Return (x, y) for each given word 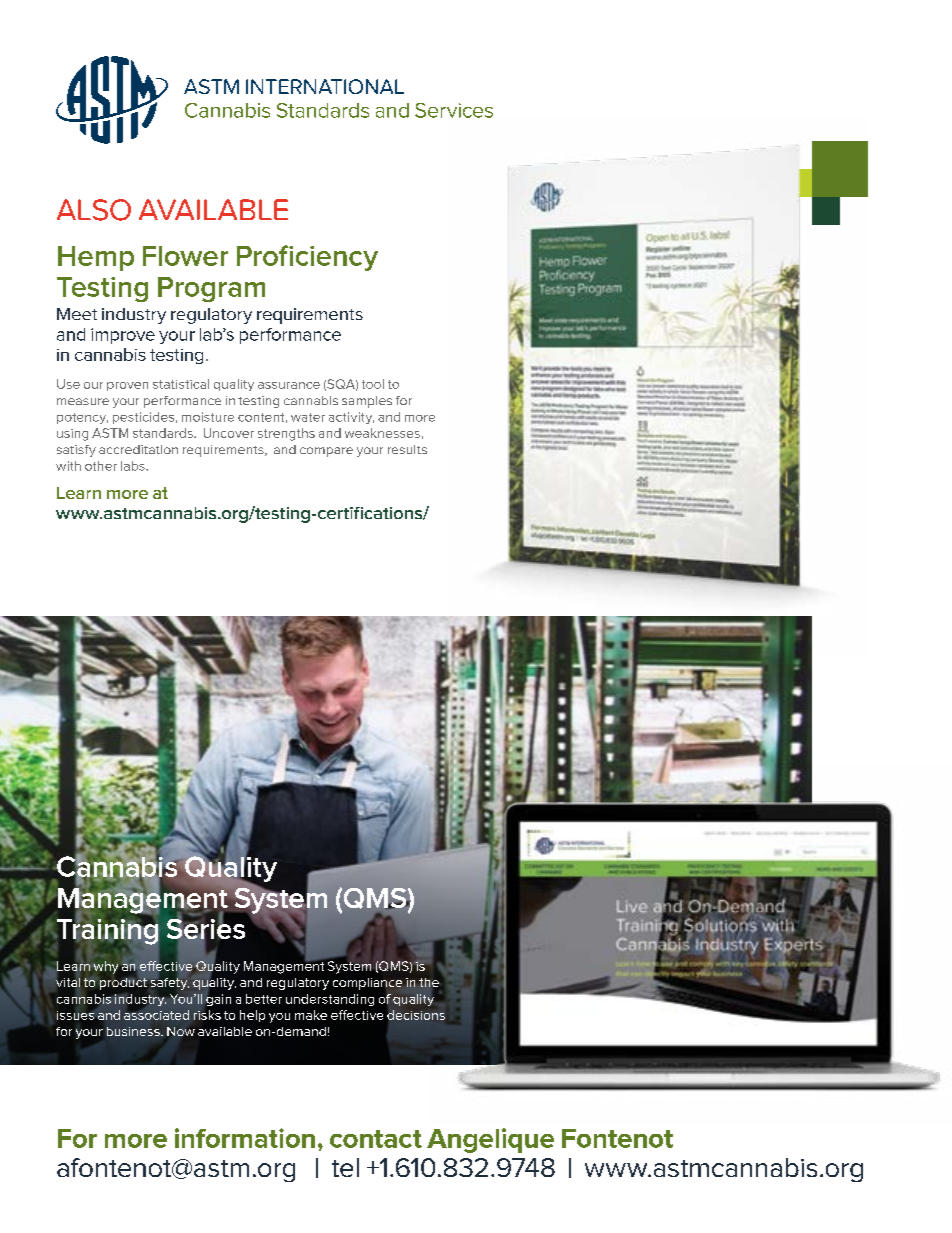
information (245, 1138)
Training (106, 931)
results (407, 449)
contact (376, 1139)
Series (206, 929)
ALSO (94, 210)
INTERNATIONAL (325, 86)
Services (454, 110)
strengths (286, 434)
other (101, 466)
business (134, 1031)
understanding (330, 1000)
